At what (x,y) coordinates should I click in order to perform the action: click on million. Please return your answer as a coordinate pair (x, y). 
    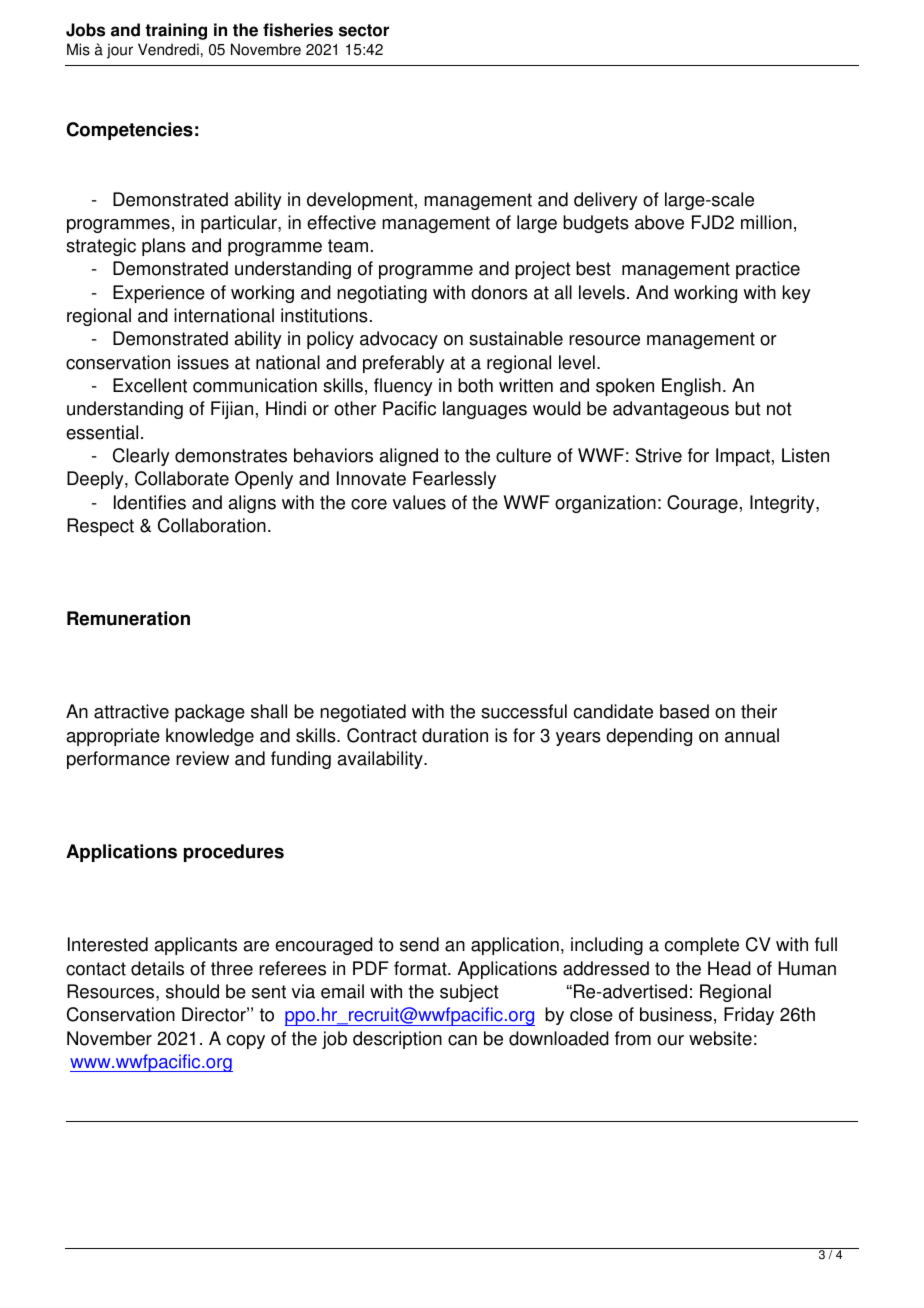
    Looking at the image, I should click on (766, 222).
